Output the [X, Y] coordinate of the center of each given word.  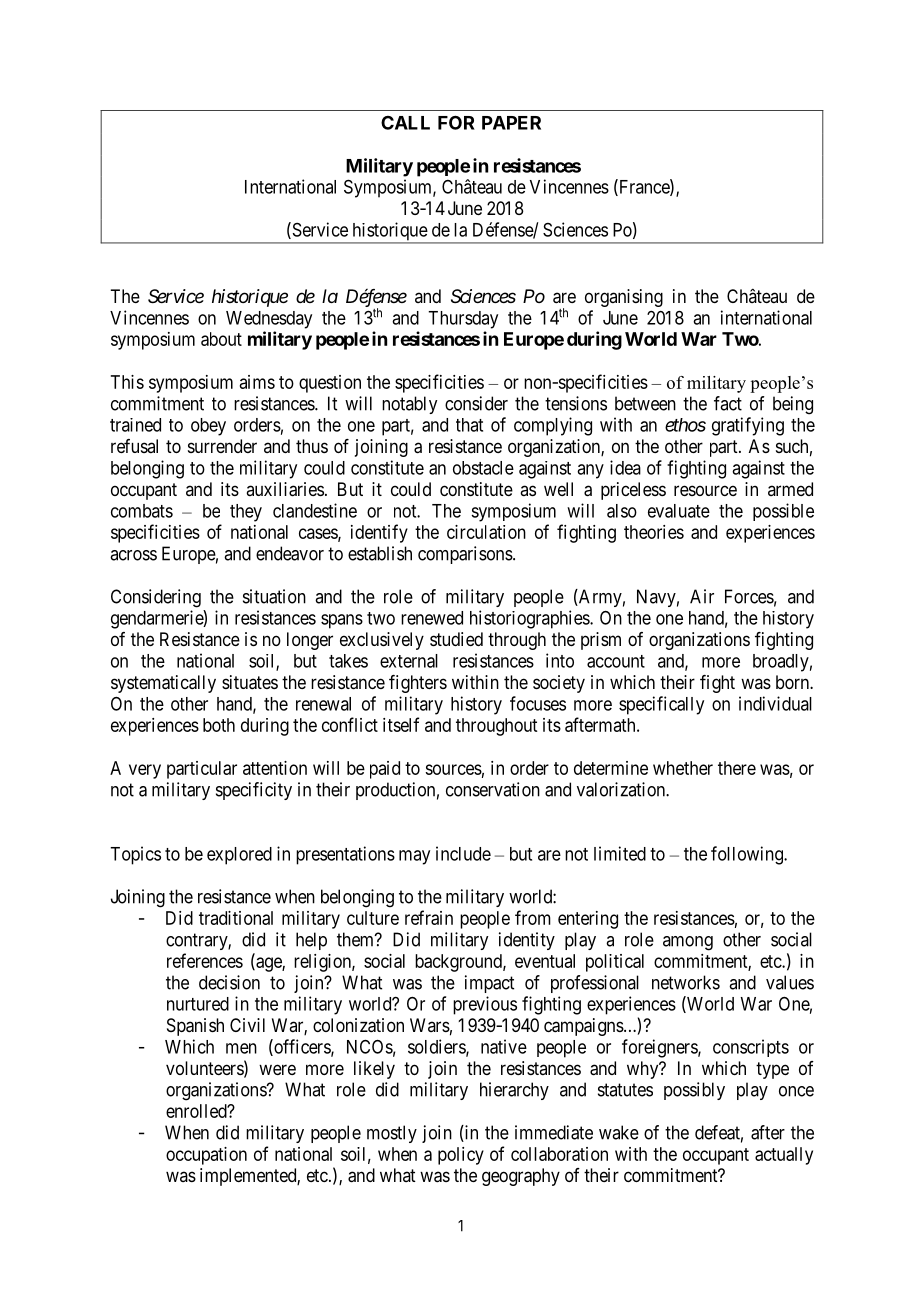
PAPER [511, 123]
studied [456, 639]
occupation [206, 1156]
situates [250, 682]
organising [624, 298]
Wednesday [269, 320]
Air [702, 596]
